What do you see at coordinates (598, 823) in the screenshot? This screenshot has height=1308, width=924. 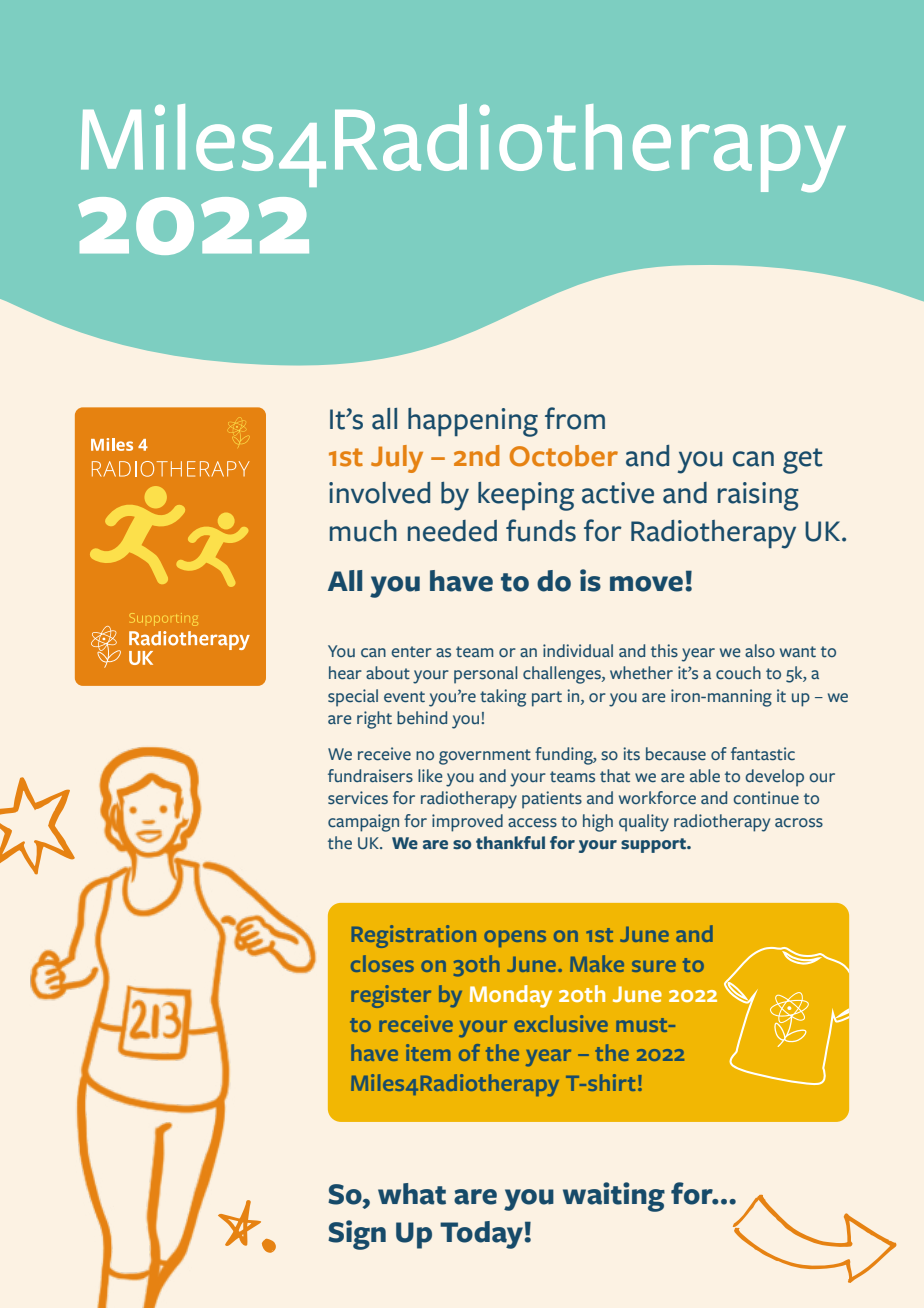 I see `high` at bounding box center [598, 823].
